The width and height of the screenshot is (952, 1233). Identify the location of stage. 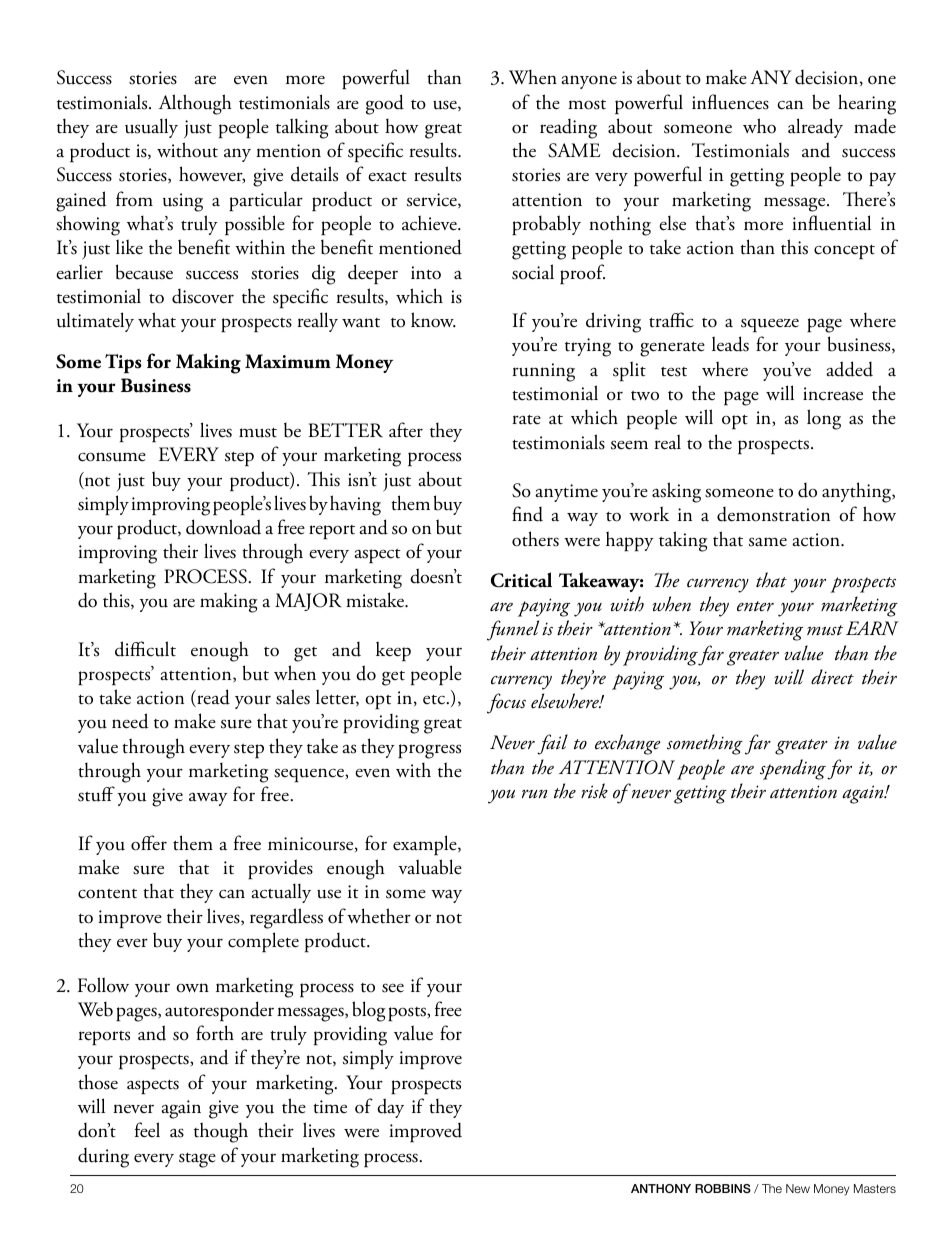
(197, 1160).
